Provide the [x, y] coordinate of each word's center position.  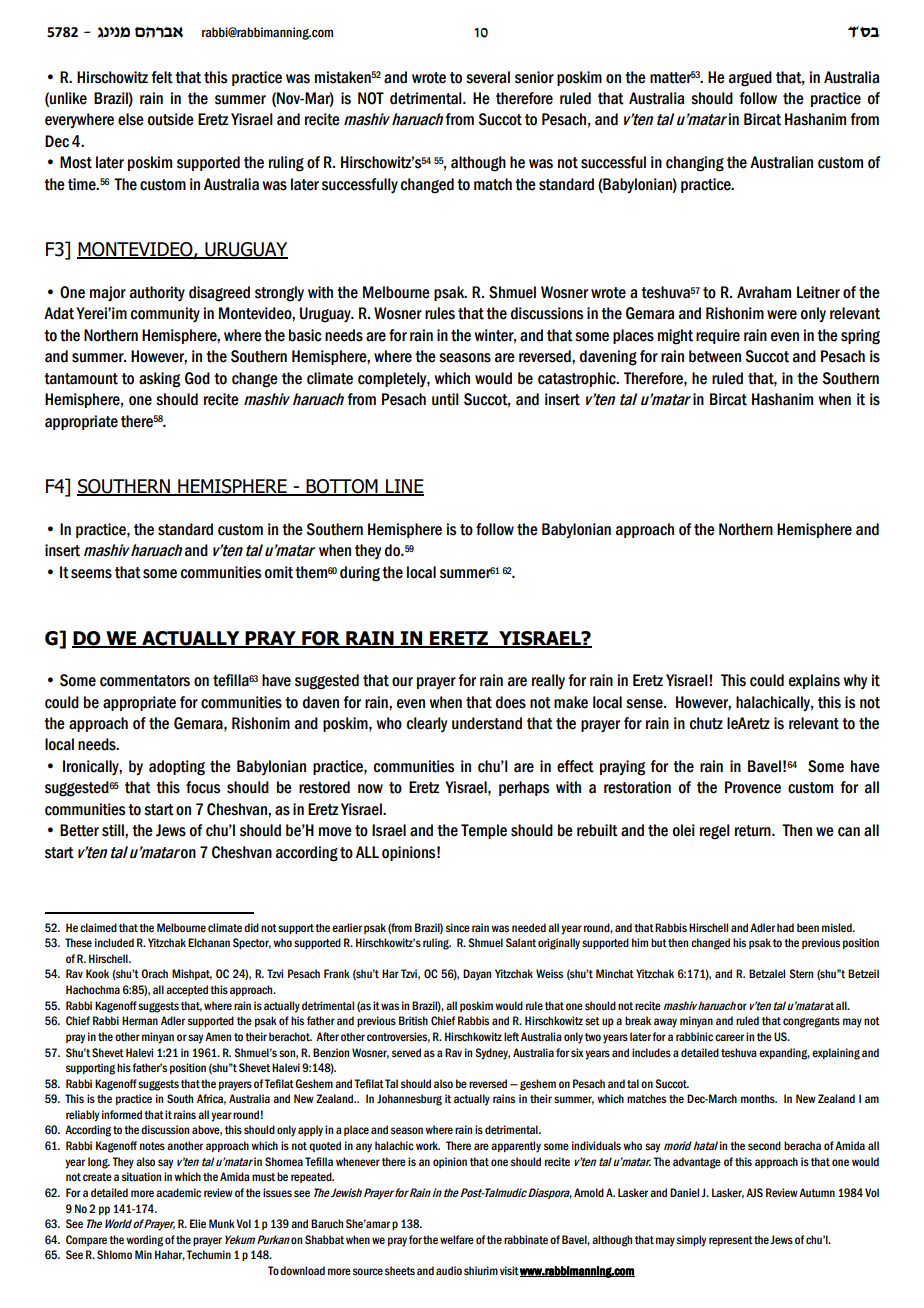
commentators [145, 681]
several [488, 77]
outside [171, 119]
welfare [457, 1239]
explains [814, 681]
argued [750, 79]
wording [144, 1241]
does [511, 702]
